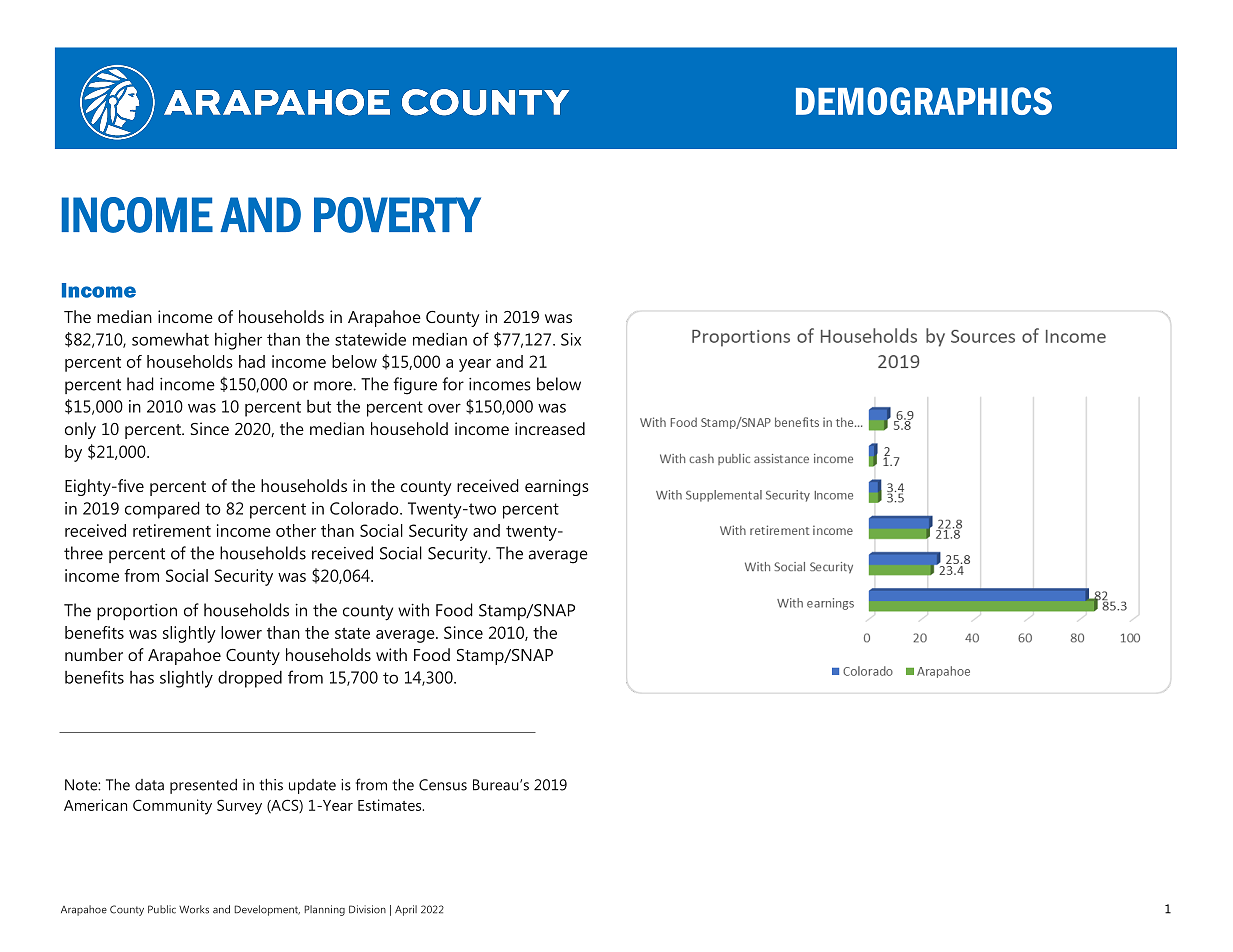  I want to click on Public, so click(162, 909).
